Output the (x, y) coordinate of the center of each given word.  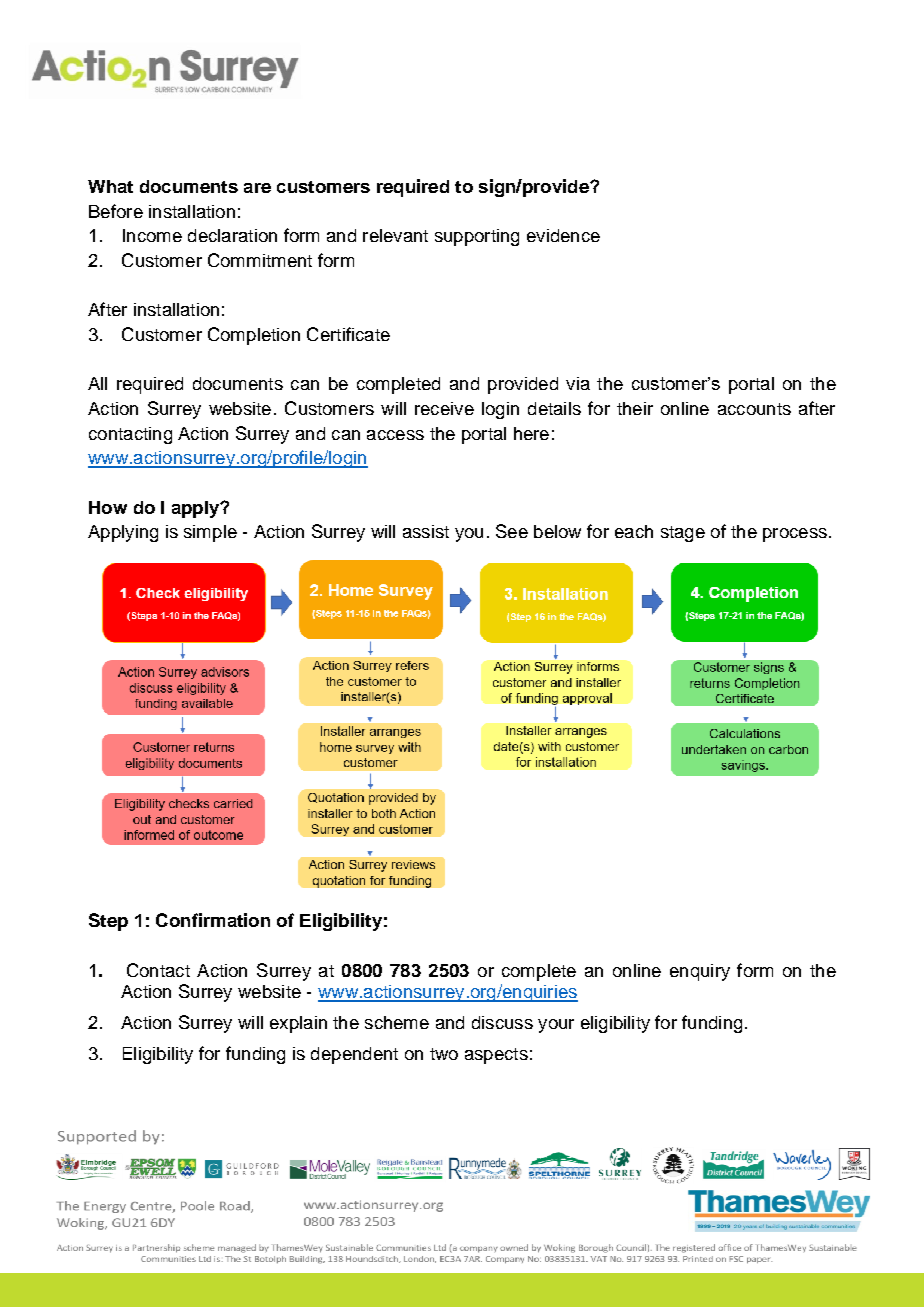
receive (444, 408)
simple (210, 533)
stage (683, 534)
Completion (254, 336)
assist (426, 531)
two (444, 1054)
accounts (754, 409)
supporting (477, 237)
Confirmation (213, 920)
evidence (563, 235)
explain (298, 1024)
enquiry (700, 972)
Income (152, 235)
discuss (502, 1022)
